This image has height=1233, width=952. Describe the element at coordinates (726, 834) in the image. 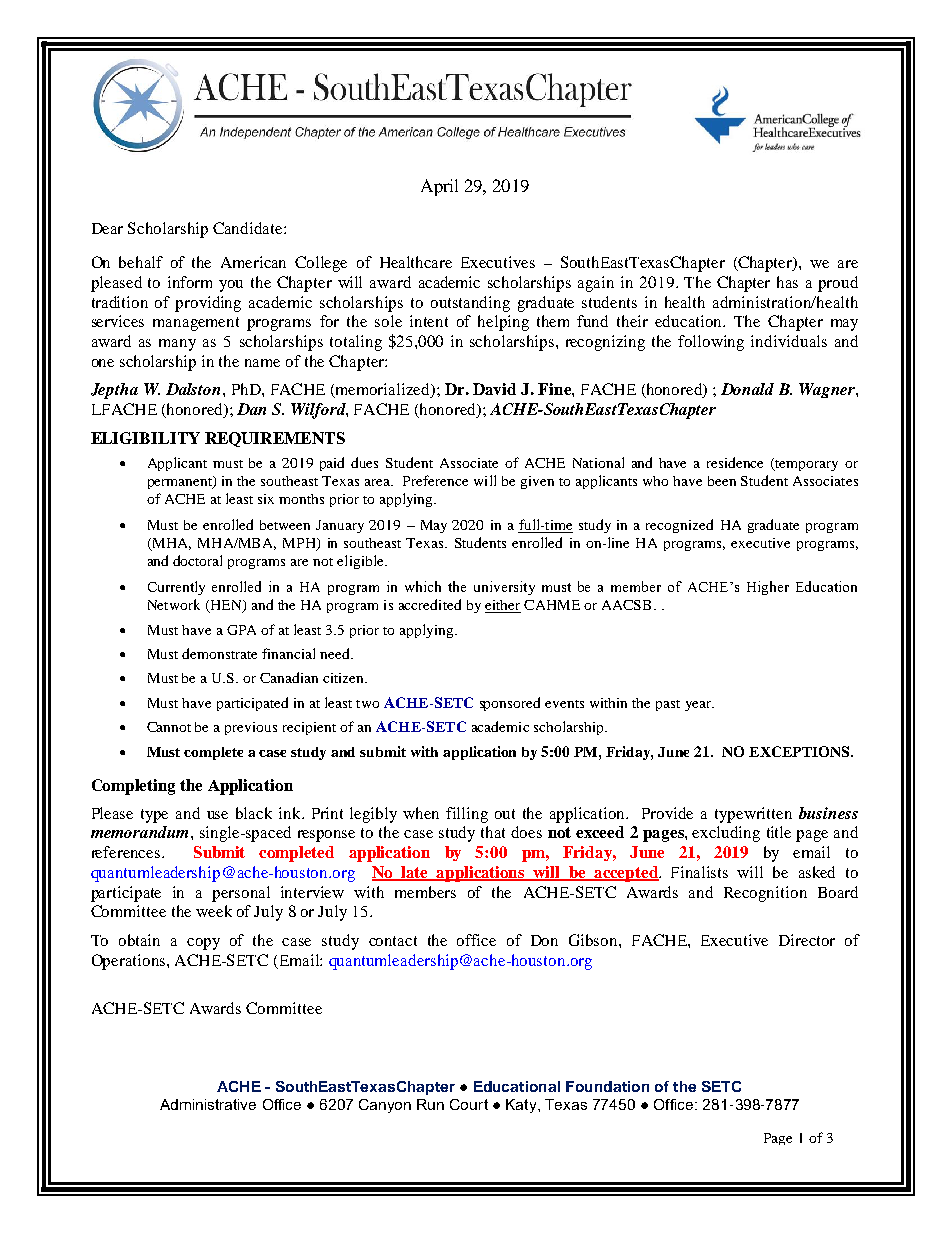

I see `excluding` at that location.
